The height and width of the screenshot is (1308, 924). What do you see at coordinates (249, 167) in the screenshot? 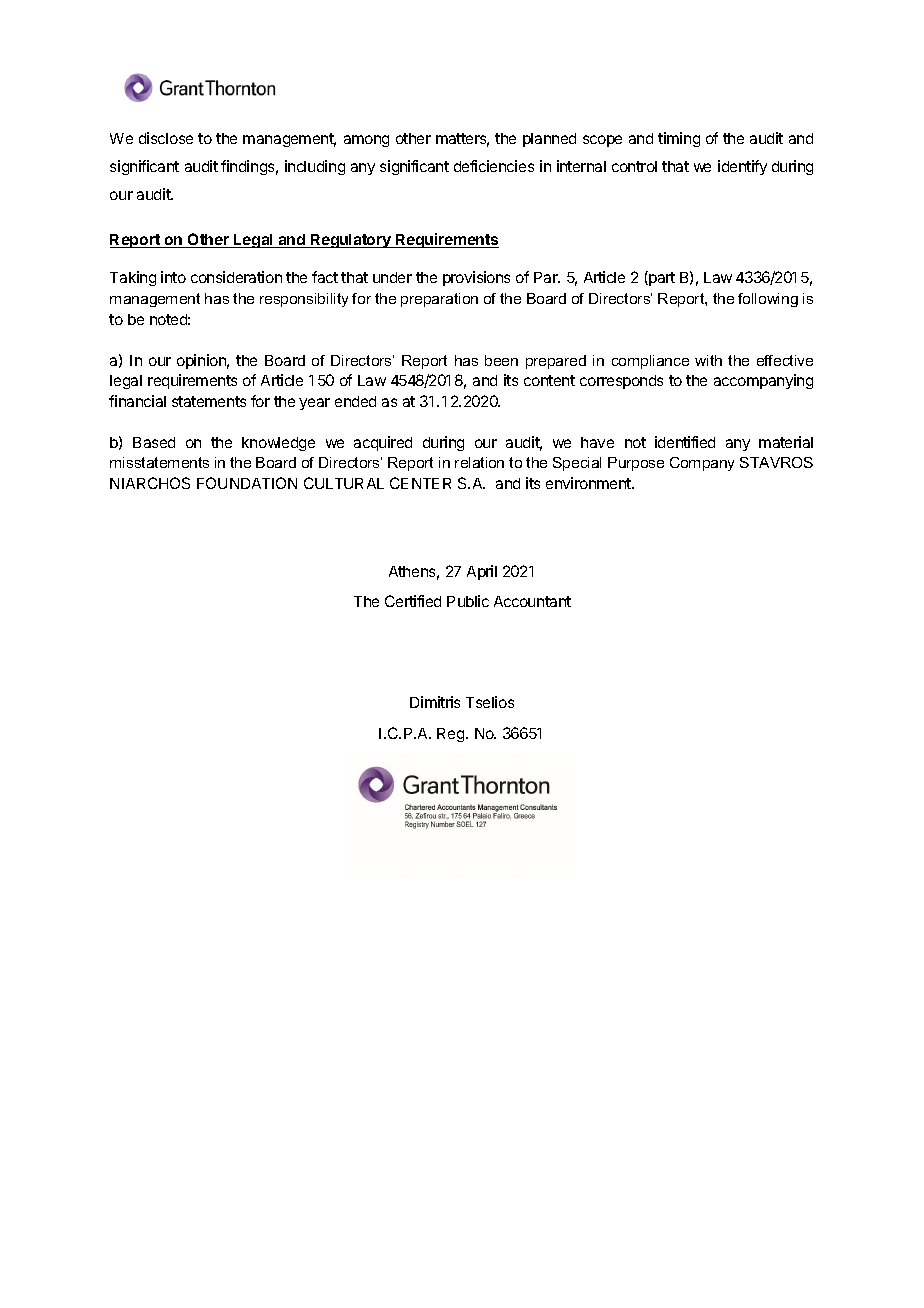
I see `findings` at bounding box center [249, 167].
